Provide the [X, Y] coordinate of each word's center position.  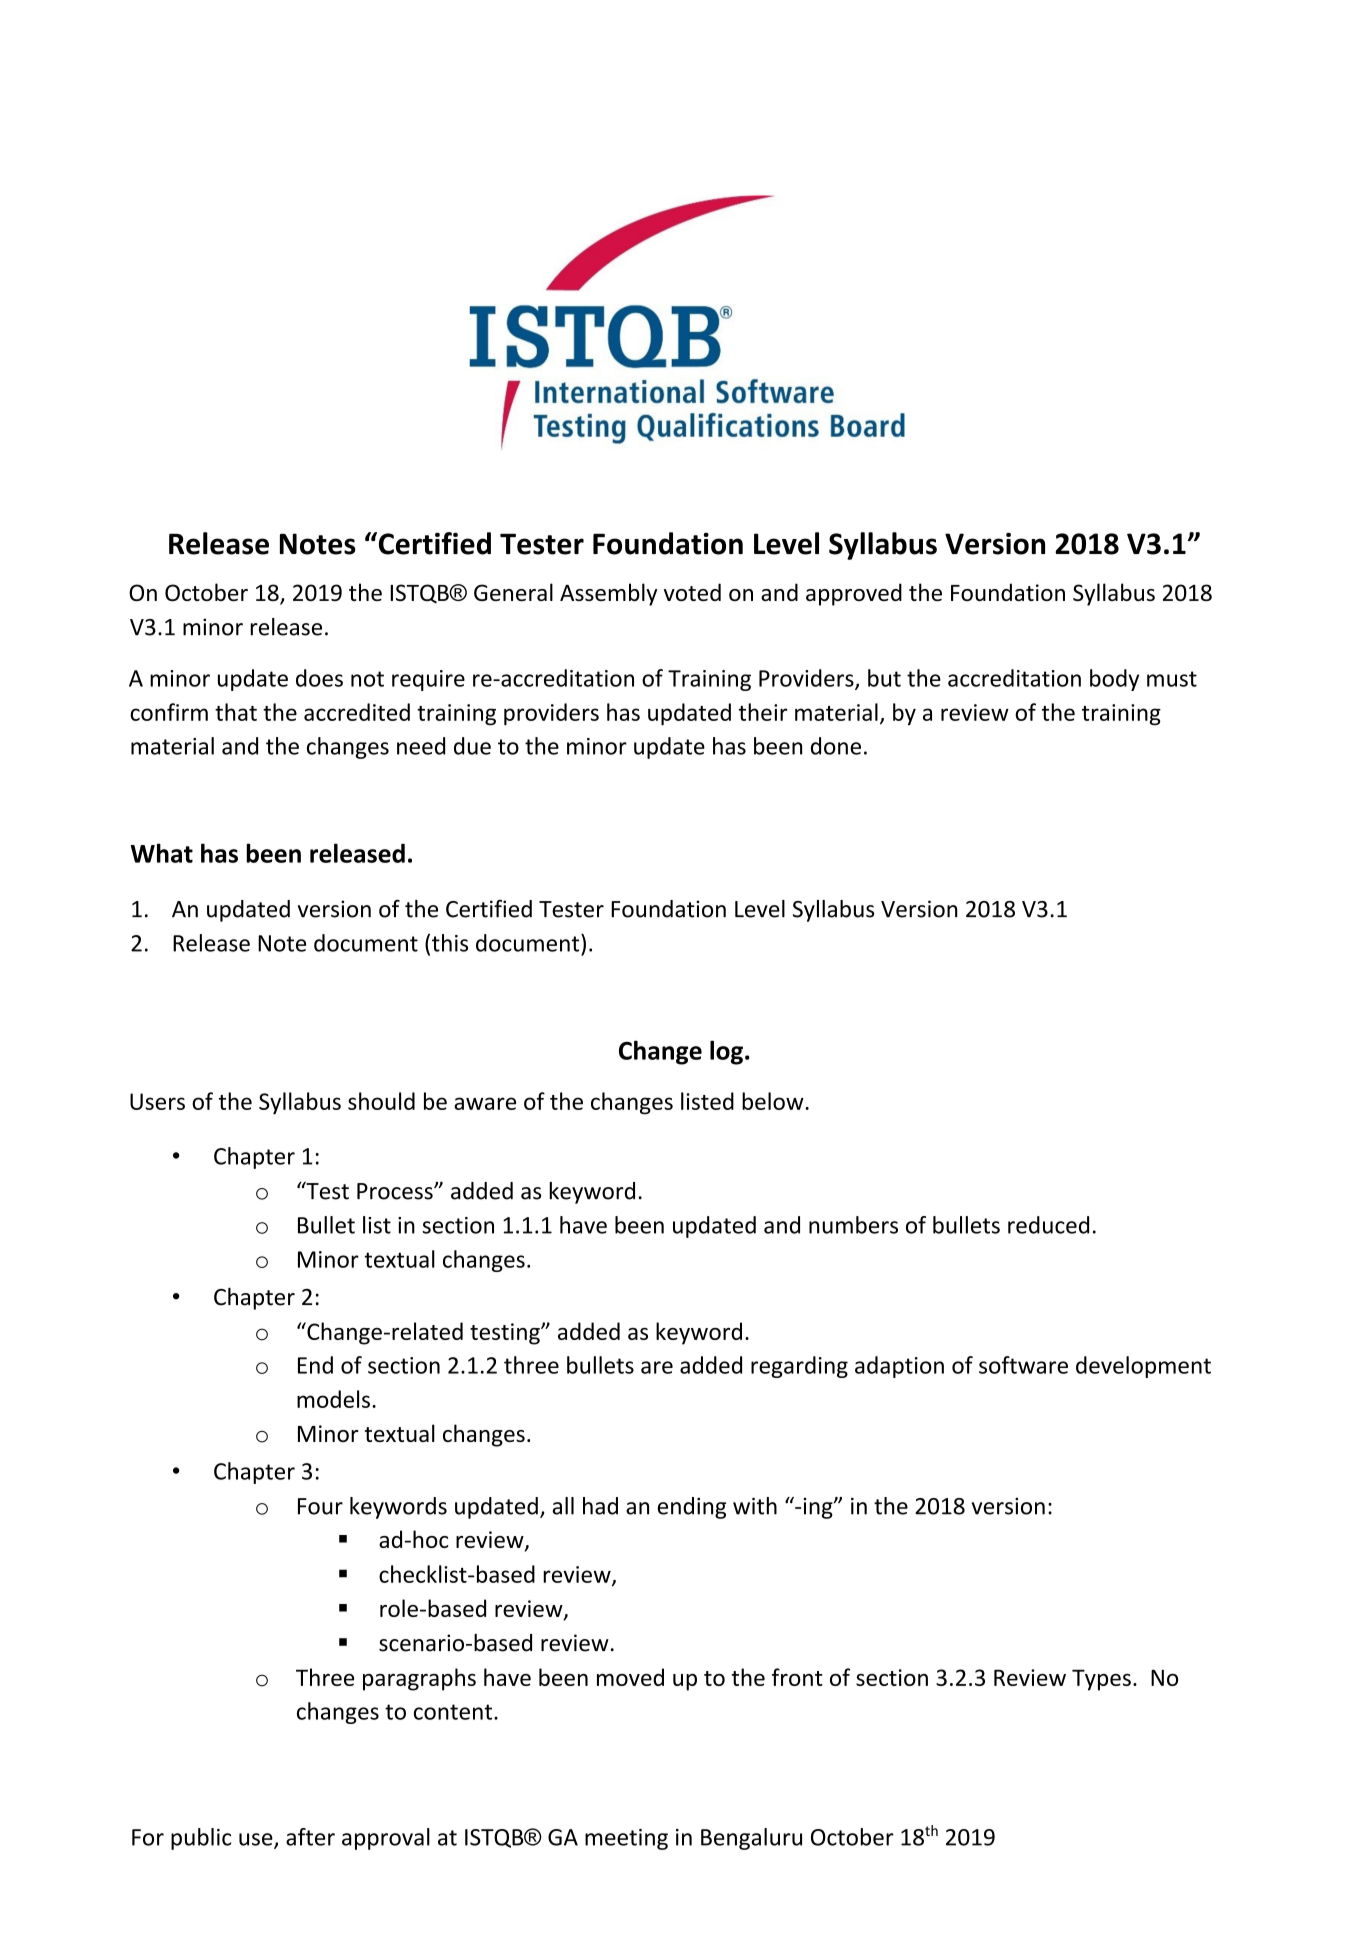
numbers [853, 1225]
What [162, 853]
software [1023, 1365]
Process [396, 1191]
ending [692, 1508]
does [319, 678]
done [836, 746]
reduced [1048, 1225]
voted [692, 592]
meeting [626, 1839]
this [450, 943]
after [310, 1837]
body [1114, 680]
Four [320, 1506]
